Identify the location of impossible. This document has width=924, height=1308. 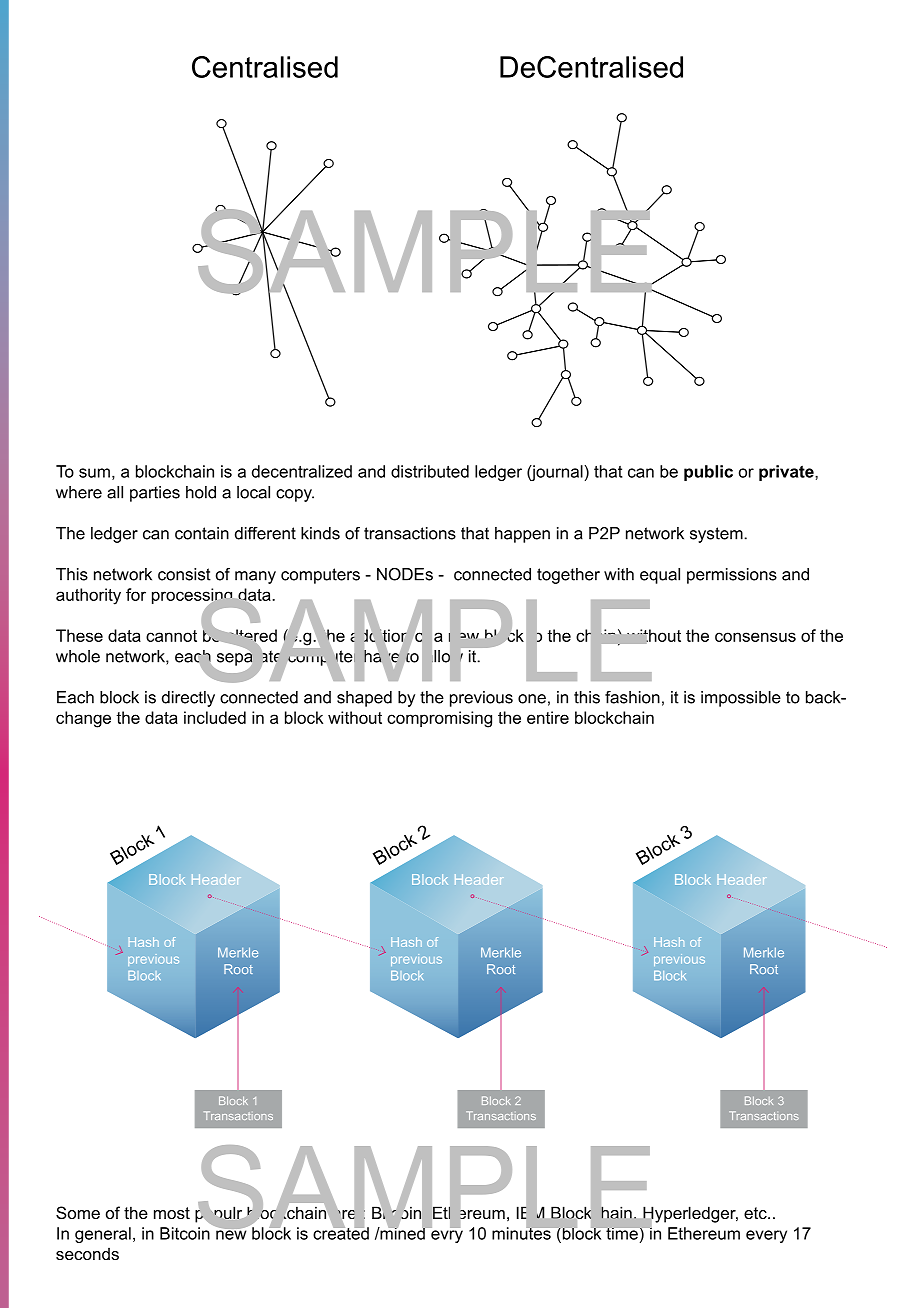
(741, 699).
